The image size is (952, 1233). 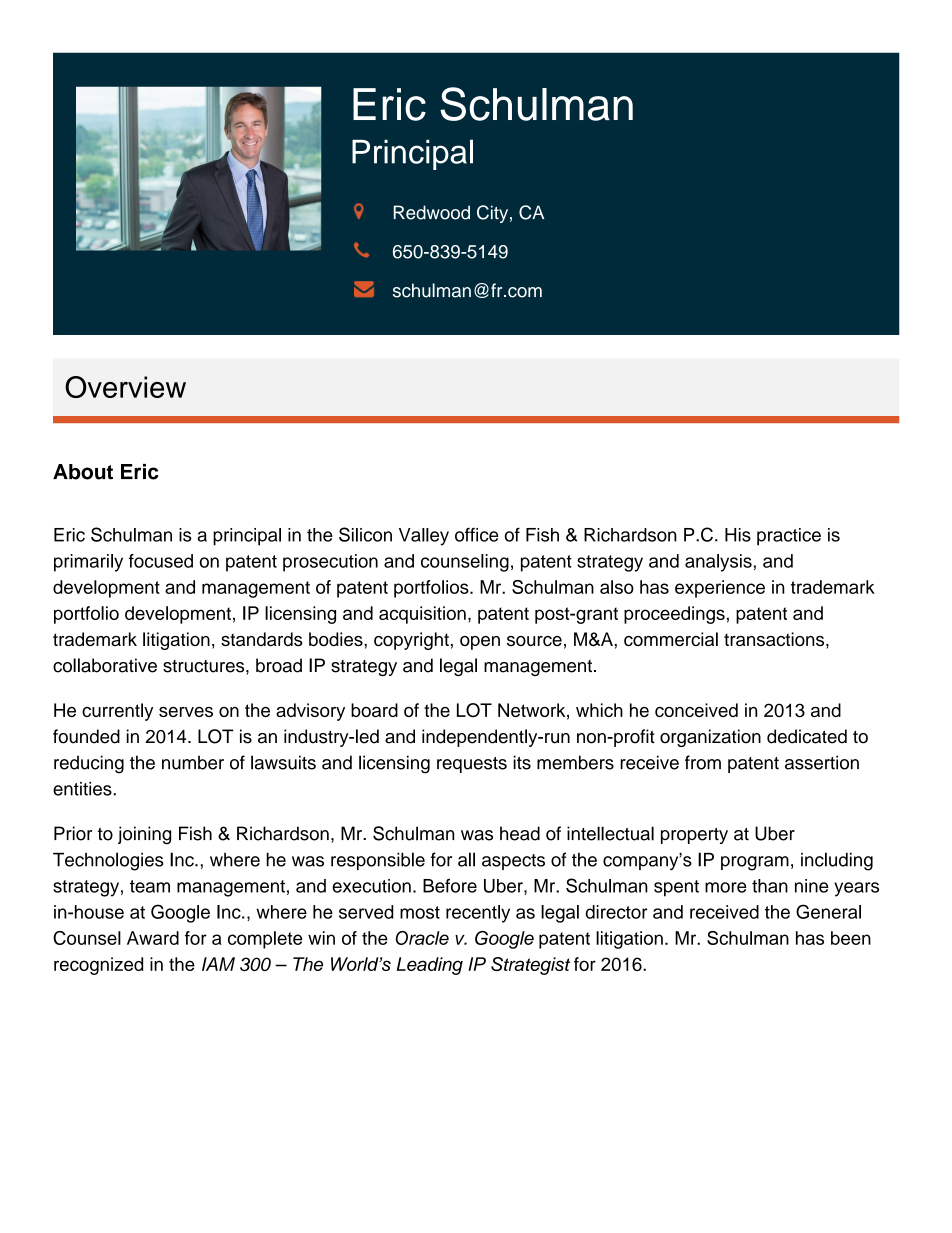 I want to click on Award, so click(x=153, y=938).
